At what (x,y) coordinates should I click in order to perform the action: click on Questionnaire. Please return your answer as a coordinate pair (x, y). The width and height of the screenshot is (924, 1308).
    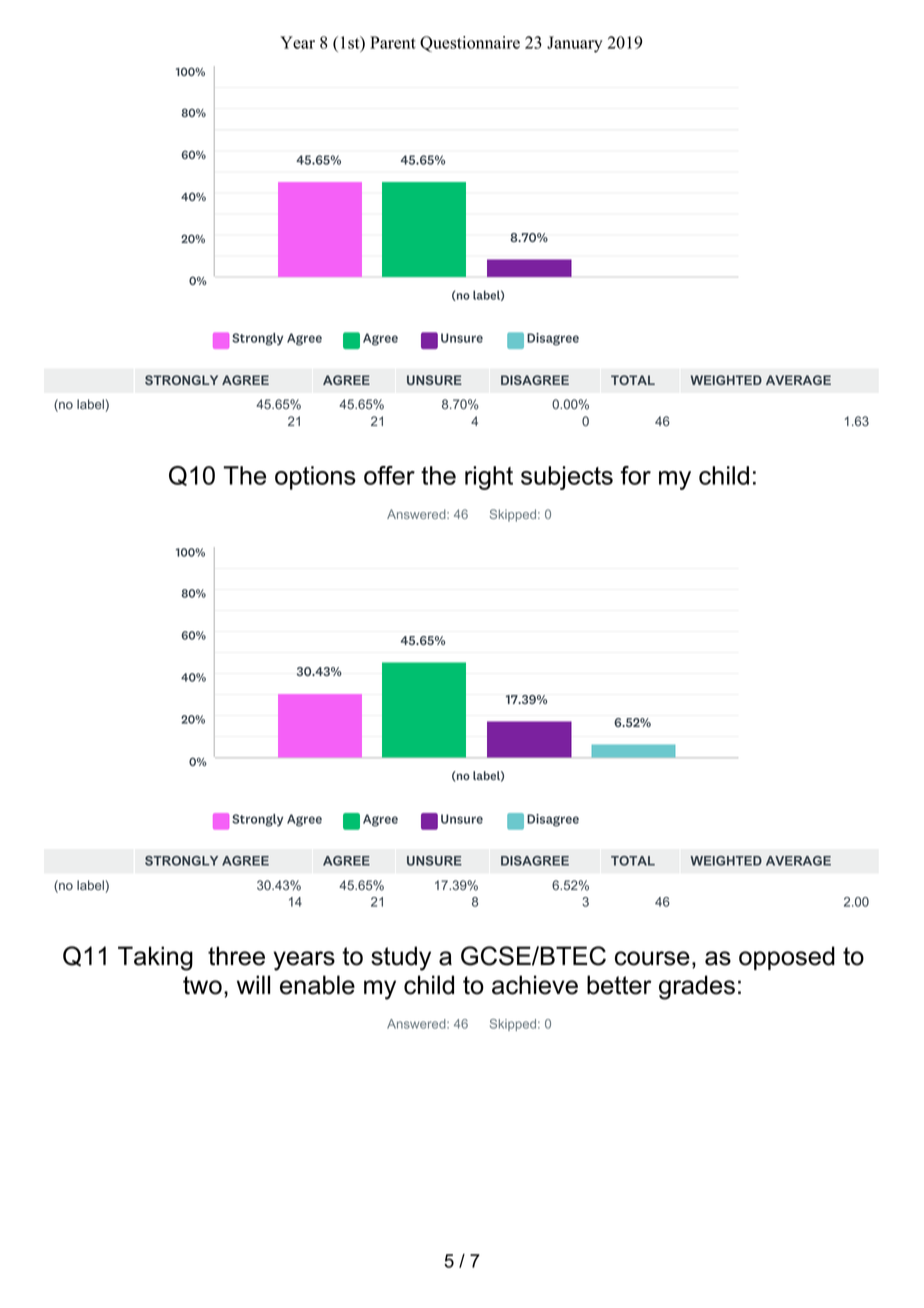
    Looking at the image, I should click on (470, 44).
